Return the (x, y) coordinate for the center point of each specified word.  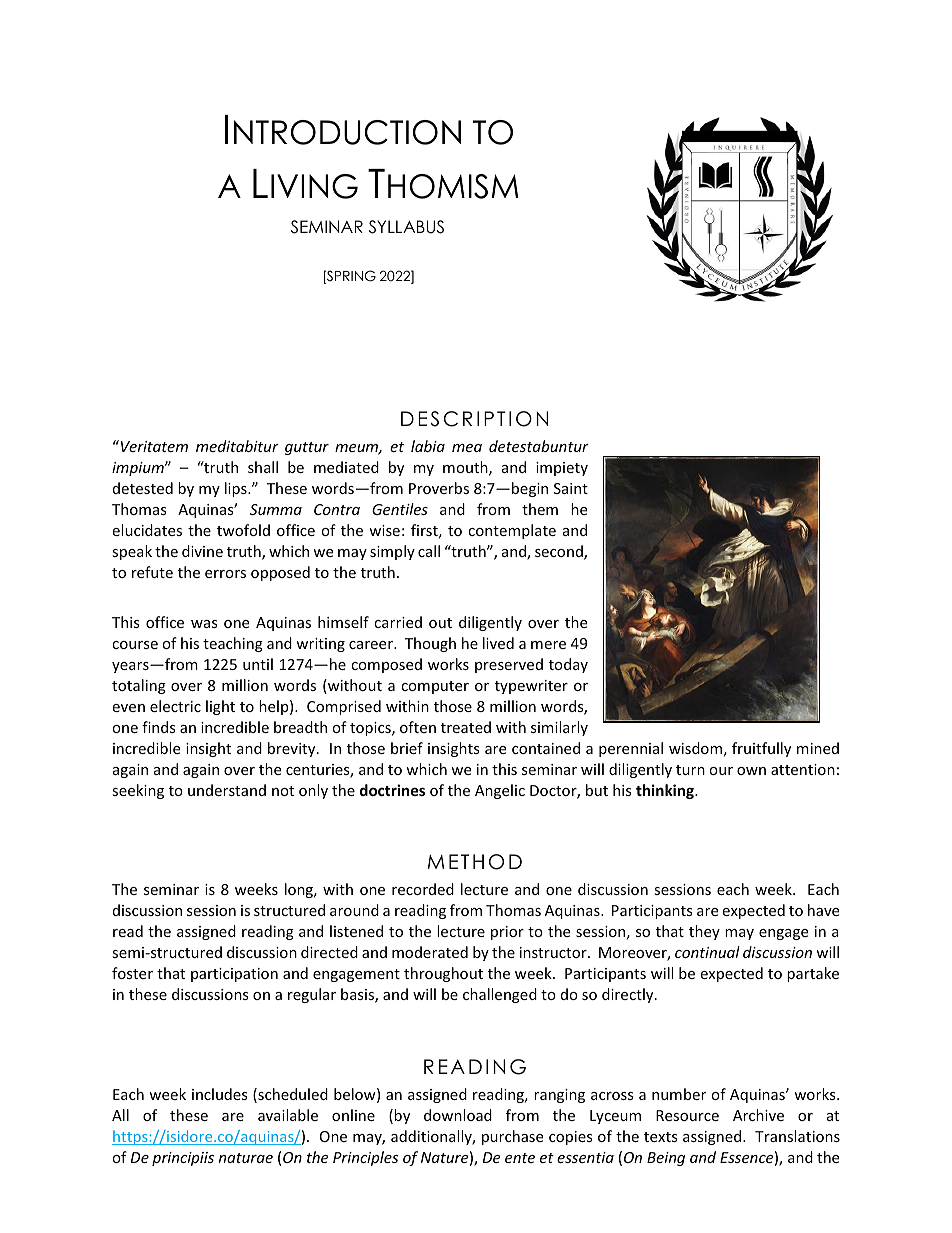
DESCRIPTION (474, 419)
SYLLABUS (406, 227)
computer (435, 687)
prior (507, 933)
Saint (571, 488)
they (704, 932)
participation (234, 975)
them (540, 509)
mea (467, 448)
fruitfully (761, 749)
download (458, 1115)
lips (237, 489)
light (220, 707)
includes (220, 1094)
